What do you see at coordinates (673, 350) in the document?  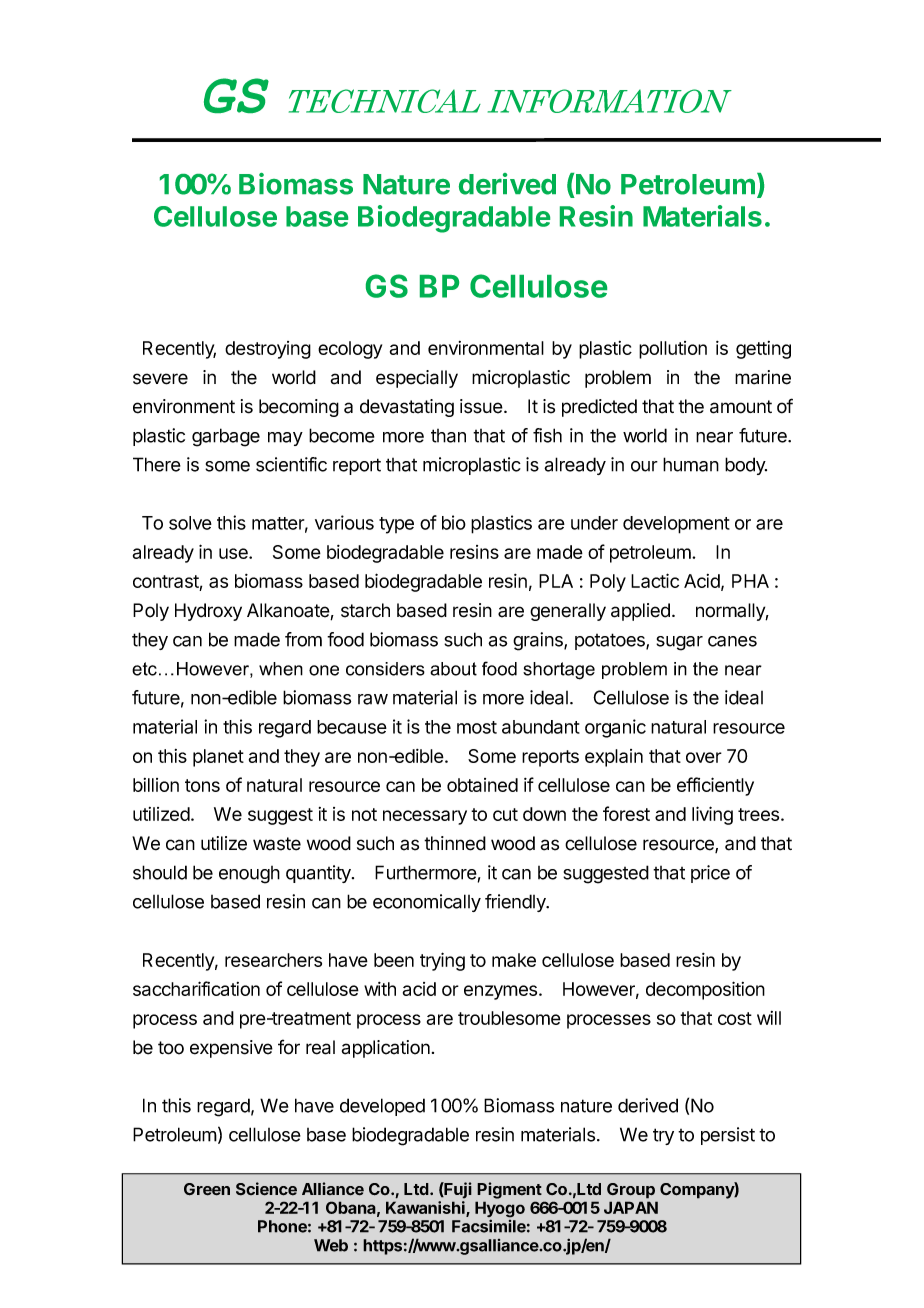 I see `pollution` at bounding box center [673, 350].
